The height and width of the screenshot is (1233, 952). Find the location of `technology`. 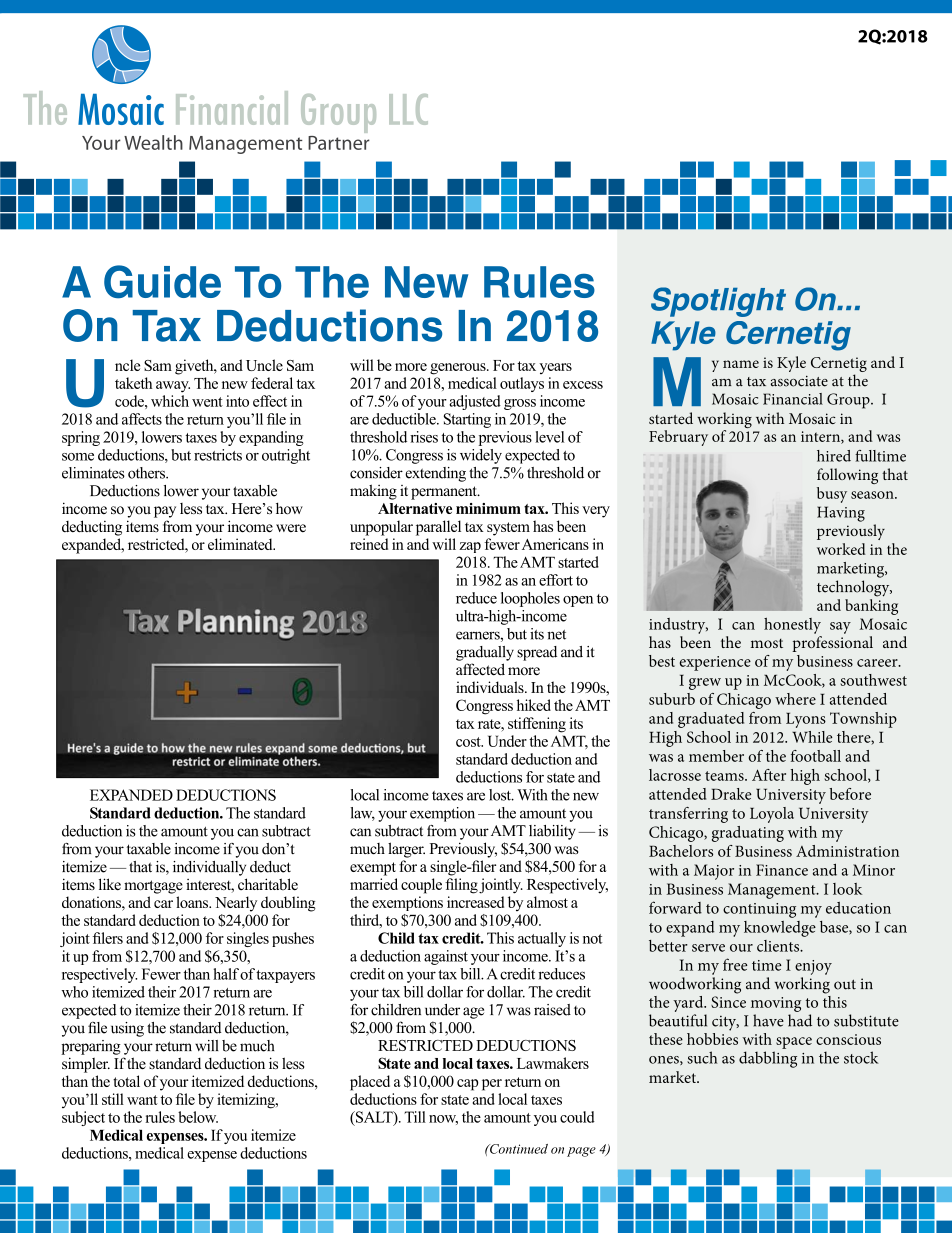

technology is located at coordinates (854, 588).
